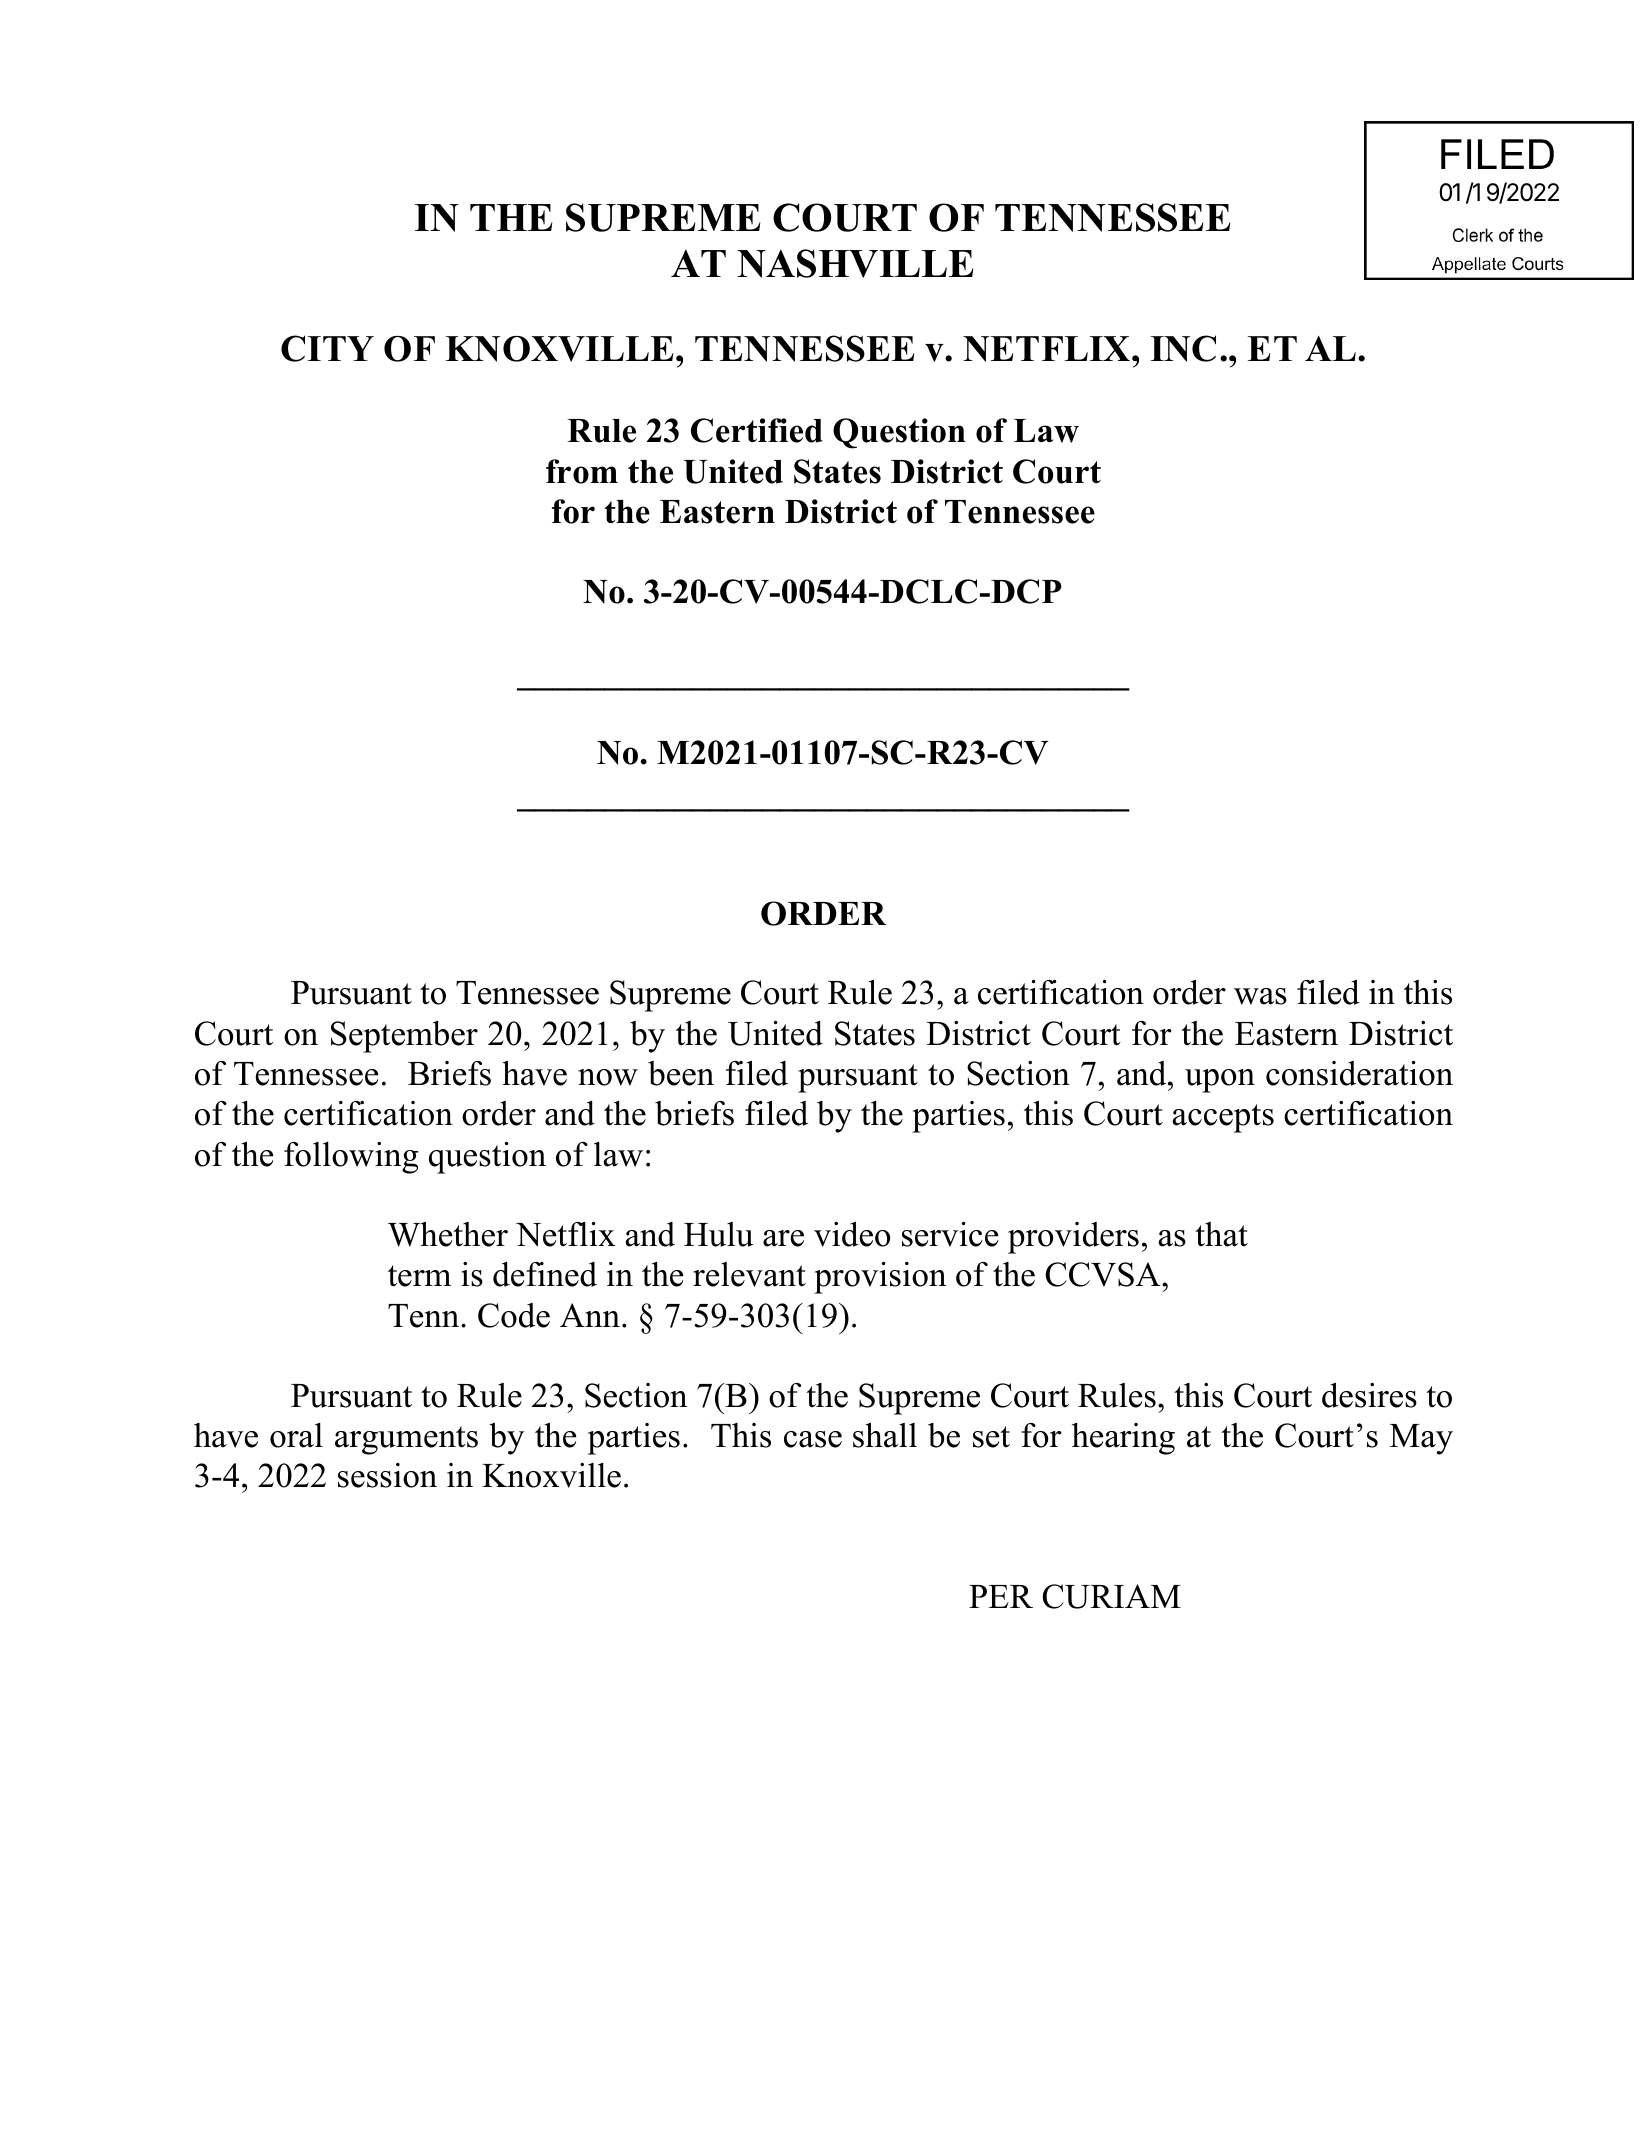 The image size is (1647, 2131). Describe the element at coordinates (387, 1475) in the screenshot. I see `session` at that location.
